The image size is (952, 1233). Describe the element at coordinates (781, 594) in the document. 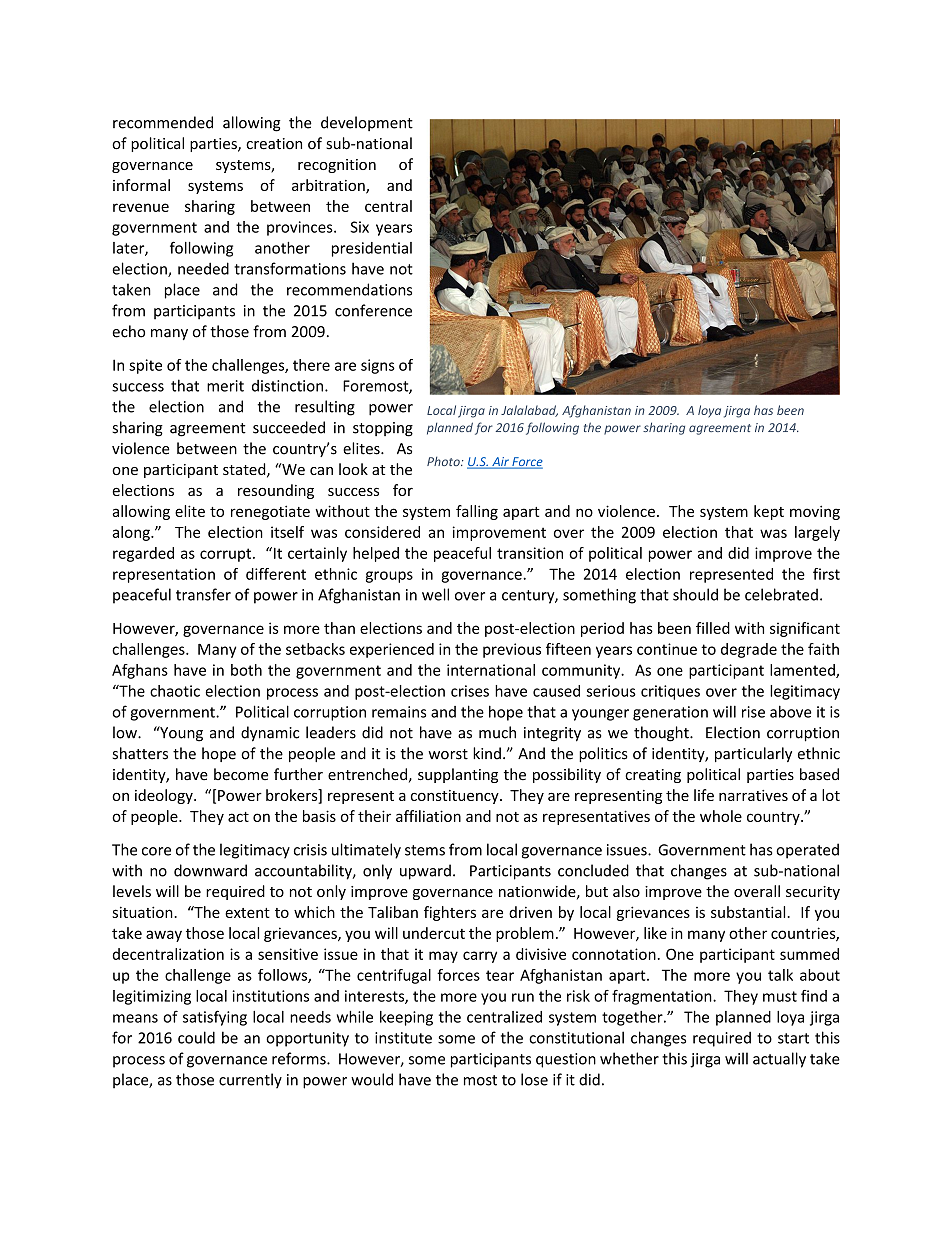

I see `celebrated` at that location.
